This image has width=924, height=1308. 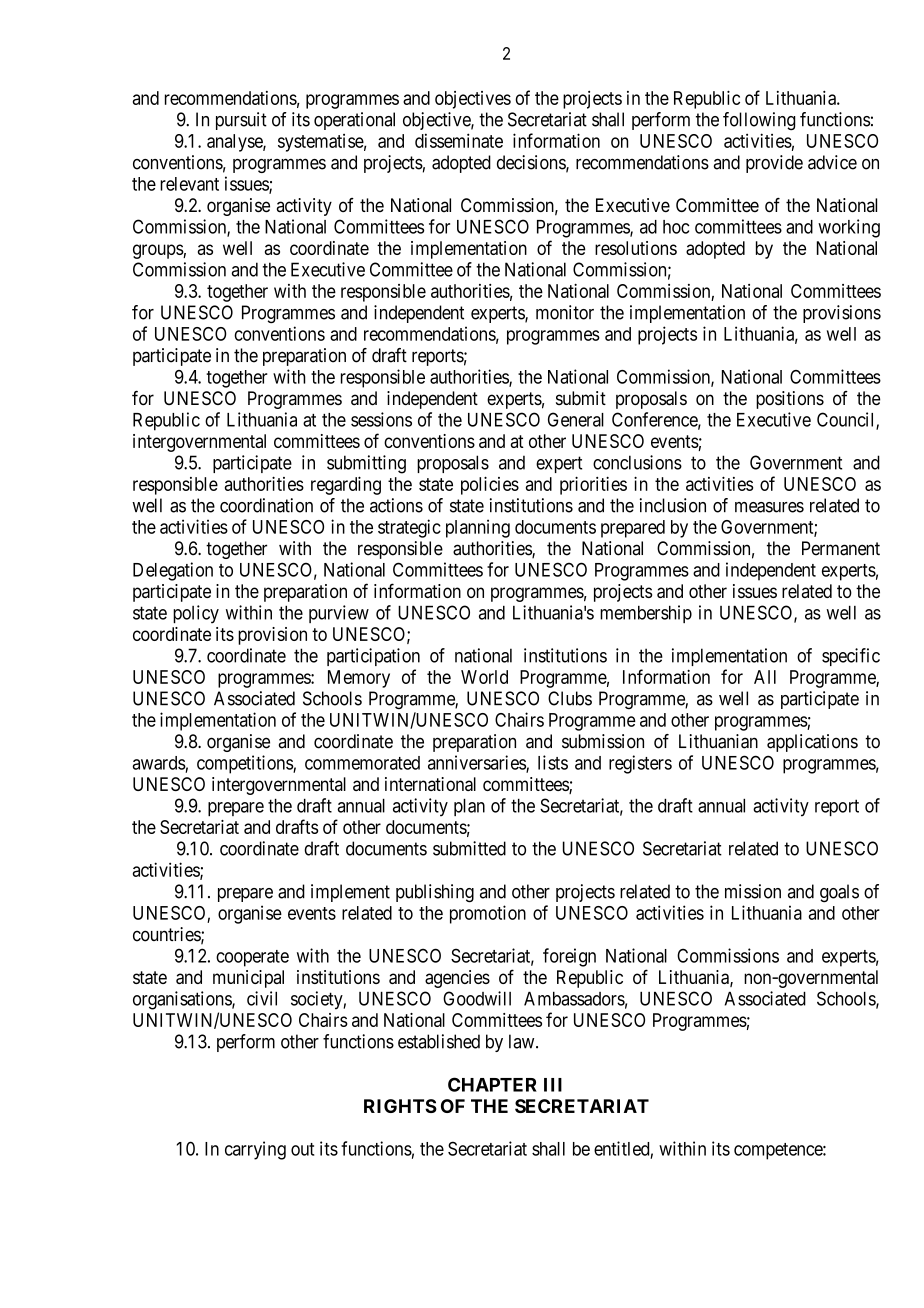 I want to click on measures, so click(x=769, y=507).
